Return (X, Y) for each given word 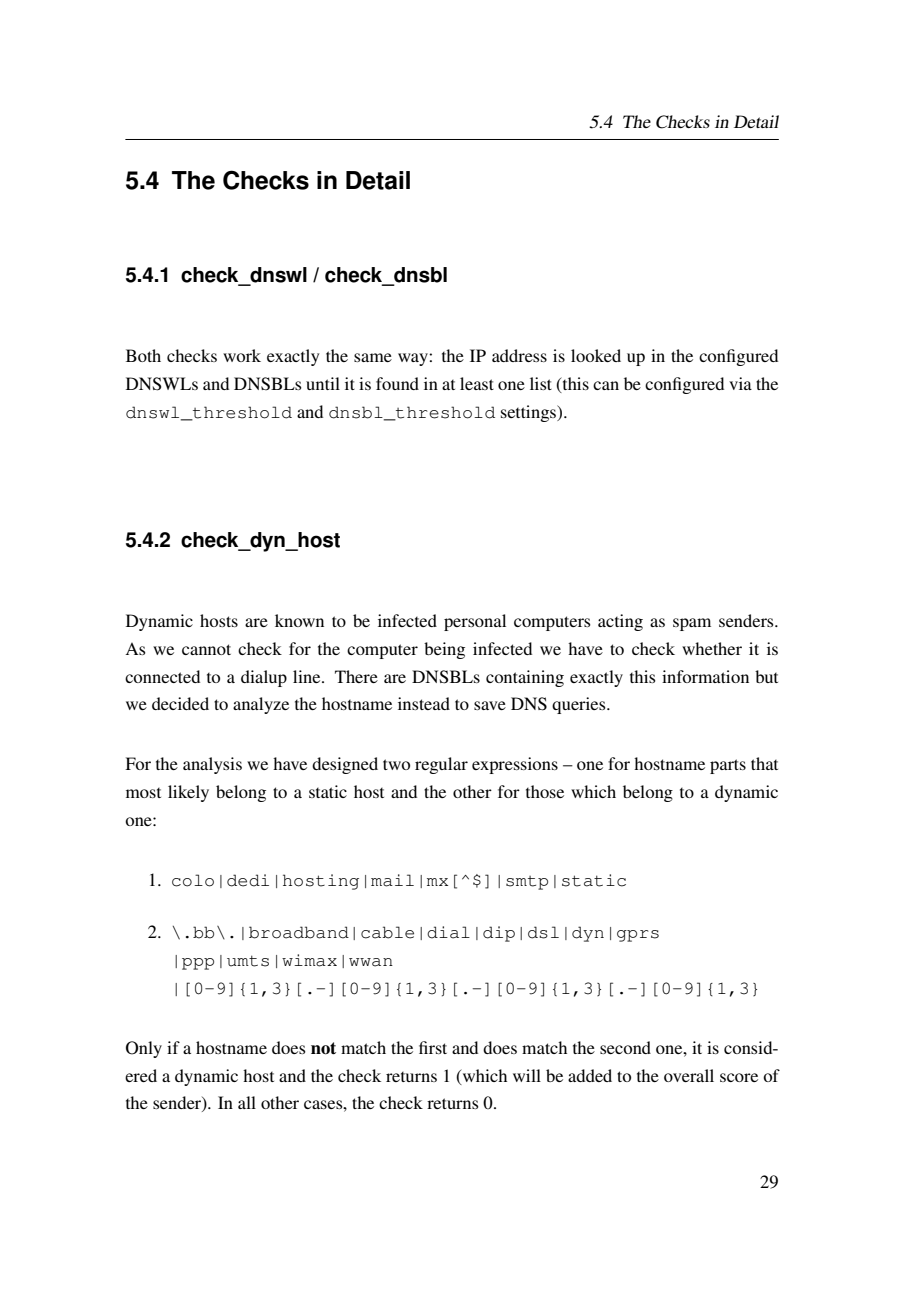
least (477, 383)
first (433, 1047)
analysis (212, 765)
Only (144, 1049)
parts (728, 766)
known (299, 620)
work (242, 355)
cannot (206, 649)
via (740, 383)
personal (475, 622)
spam (692, 624)
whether (712, 648)
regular (441, 765)
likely (188, 793)
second (625, 1047)
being (444, 650)
